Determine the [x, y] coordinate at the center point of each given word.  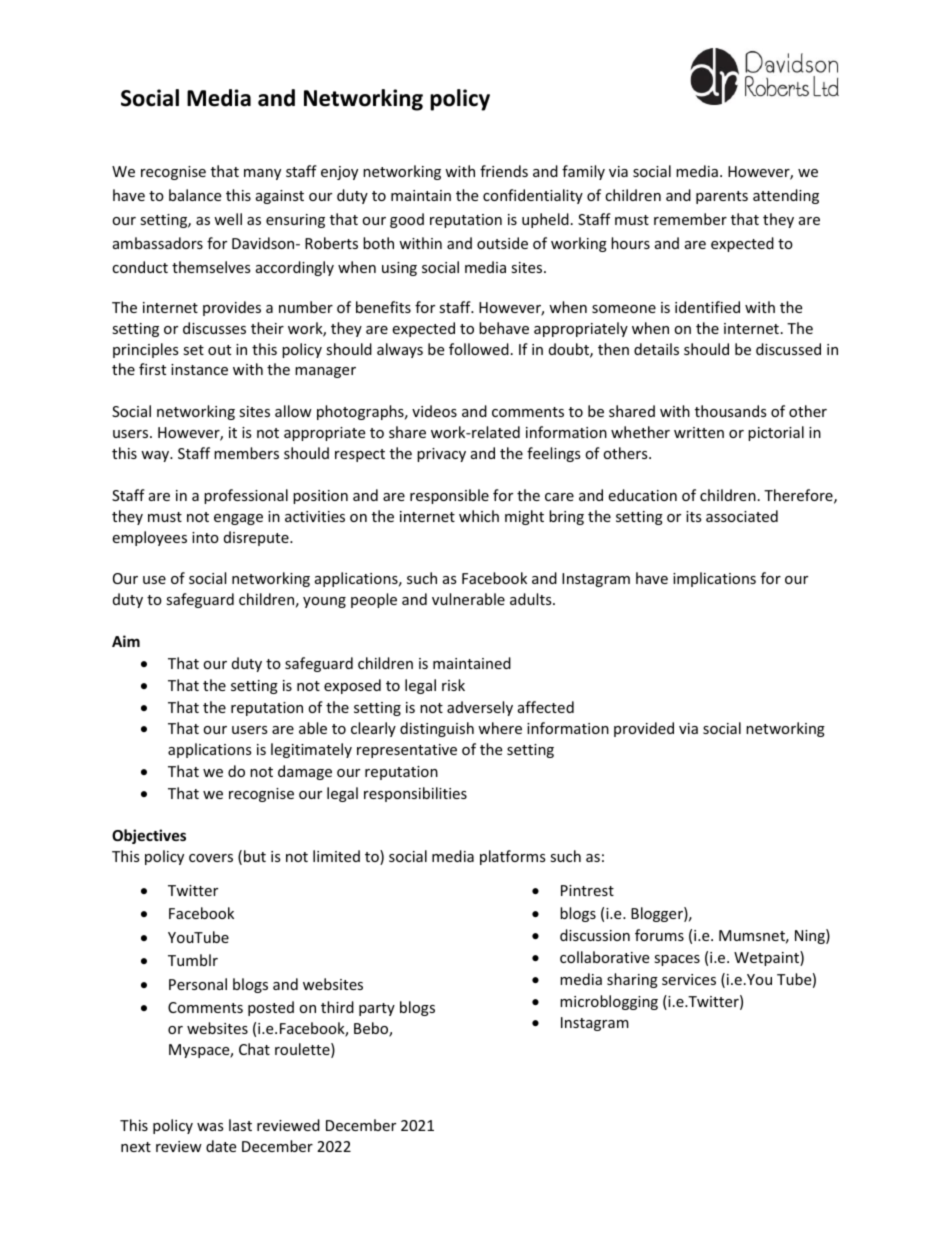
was [210, 1127]
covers [211, 858]
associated [742, 516]
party [377, 1009]
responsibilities [415, 794]
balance [195, 195]
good [407, 220]
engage [238, 519]
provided [644, 729]
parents [722, 197]
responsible [449, 496]
